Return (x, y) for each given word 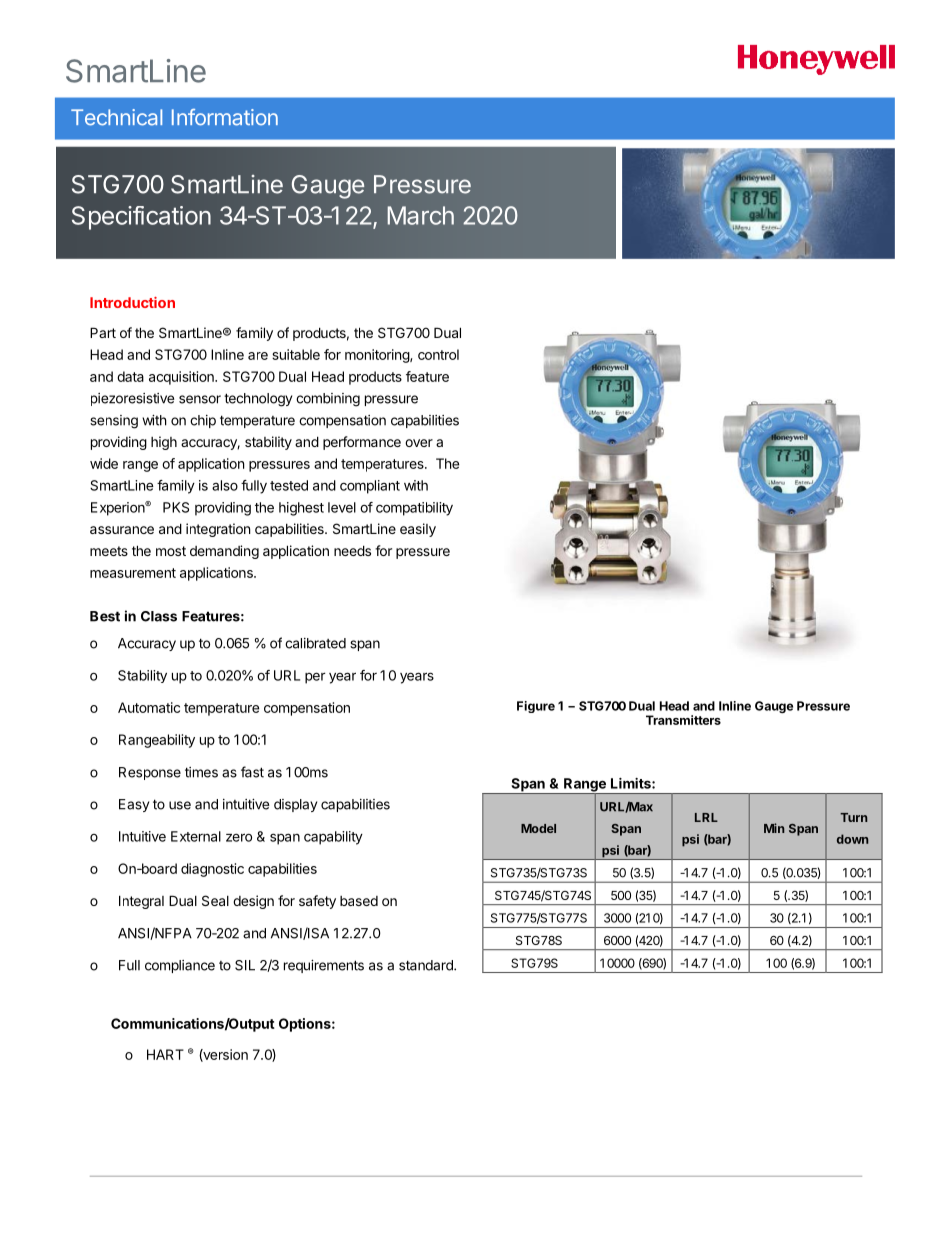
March (421, 215)
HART (165, 1054)
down (852, 839)
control (438, 354)
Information (225, 117)
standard (427, 965)
